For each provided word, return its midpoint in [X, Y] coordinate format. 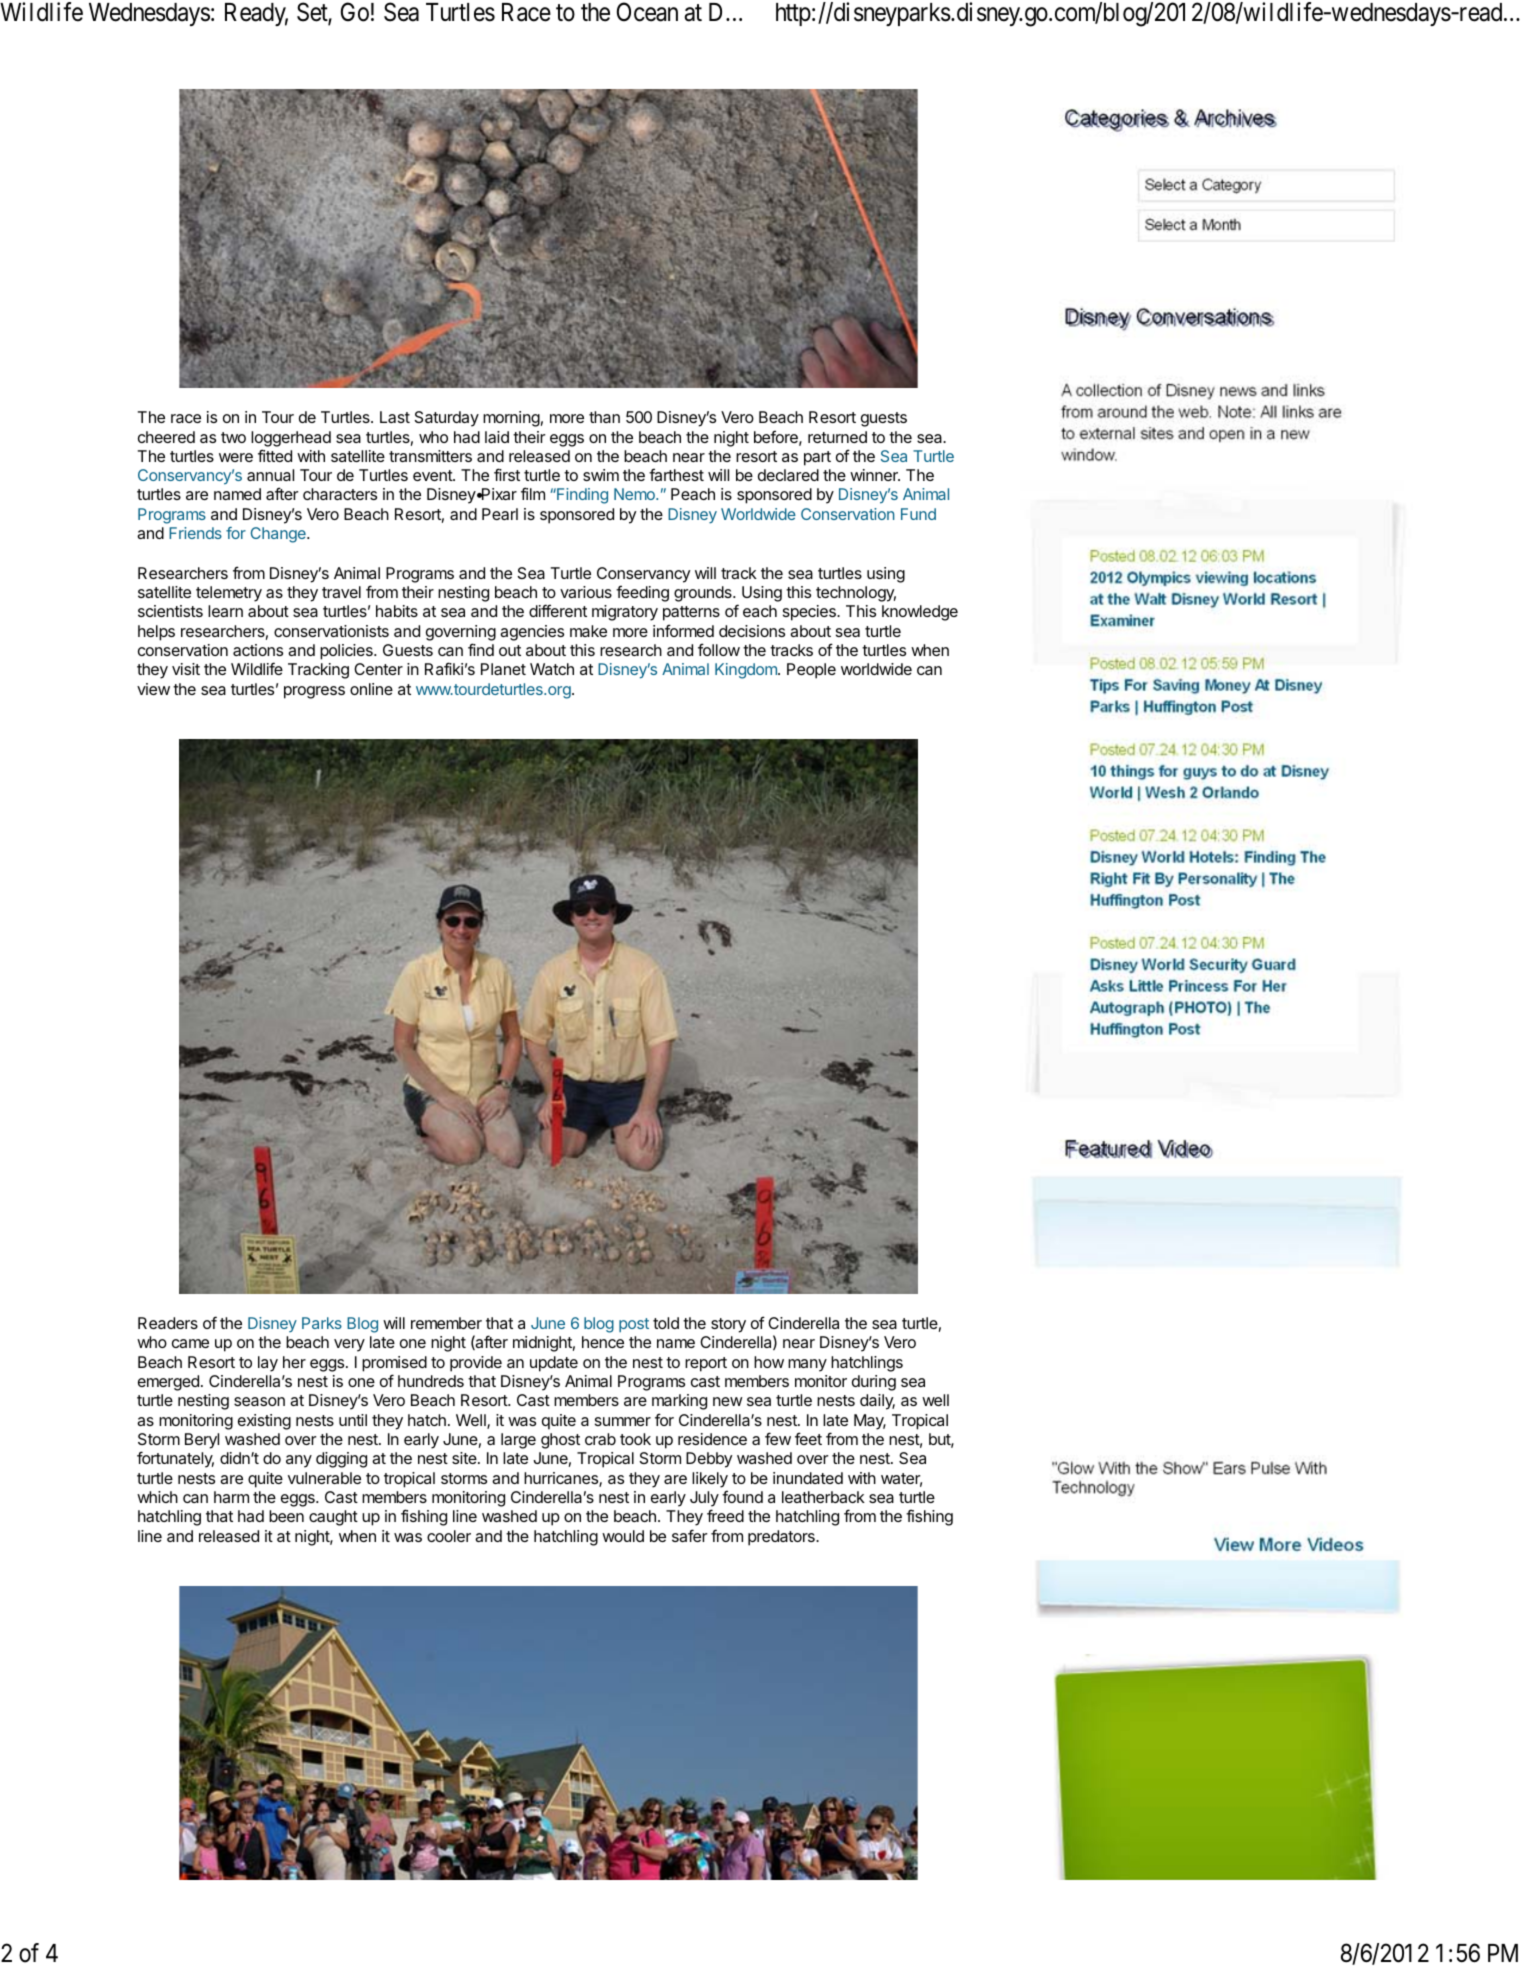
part [817, 458]
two [233, 437]
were [236, 457]
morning [511, 419]
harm [231, 1497]
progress [314, 692]
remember [446, 1323]
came [190, 1343]
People [811, 671]
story [728, 1325]
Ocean [647, 12]
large [518, 1441]
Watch [552, 669]
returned [837, 437]
